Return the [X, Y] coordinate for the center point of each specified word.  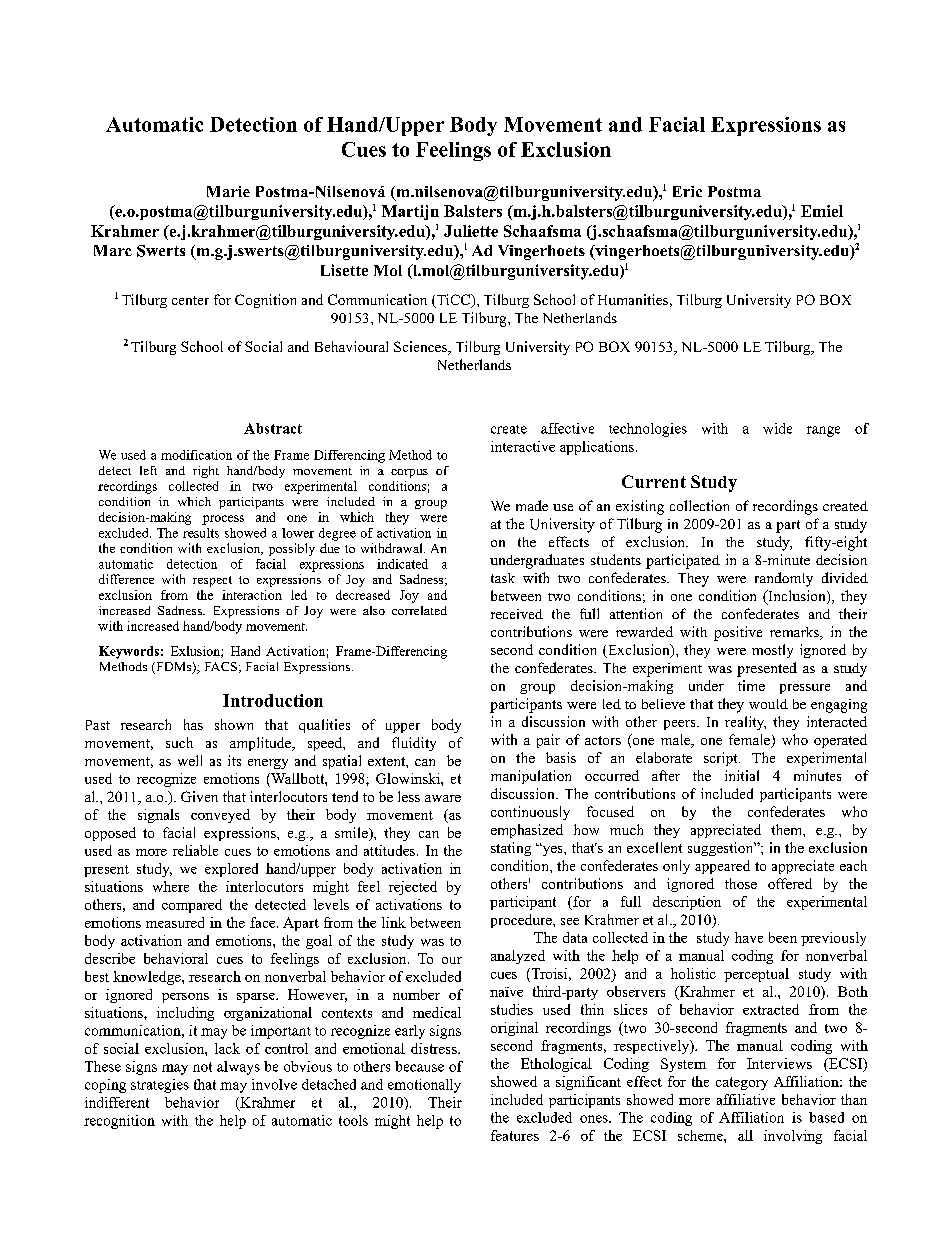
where [171, 886]
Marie [228, 191]
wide [777, 428]
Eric [687, 191]
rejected [413, 888]
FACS [221, 666]
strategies [160, 1086]
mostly [772, 651]
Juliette [471, 231]
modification [196, 455]
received [517, 614]
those [741, 883]
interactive [523, 446]
